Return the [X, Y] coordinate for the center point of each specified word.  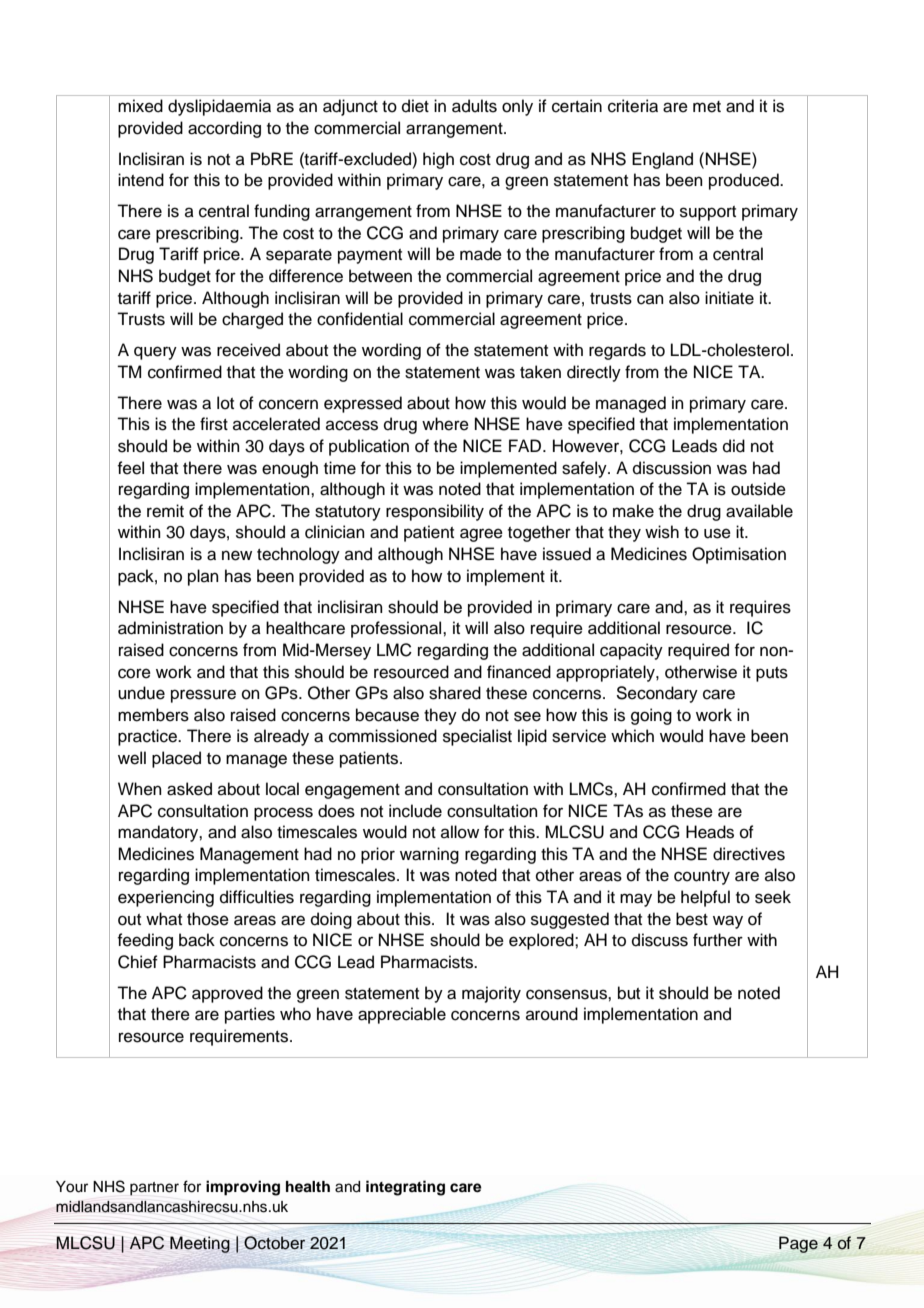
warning [429, 855]
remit [165, 511]
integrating [405, 1188]
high [438, 160]
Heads [710, 832]
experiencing [166, 898]
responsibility [435, 512]
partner [154, 1189]
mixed [140, 106]
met [707, 107]
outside [758, 489]
